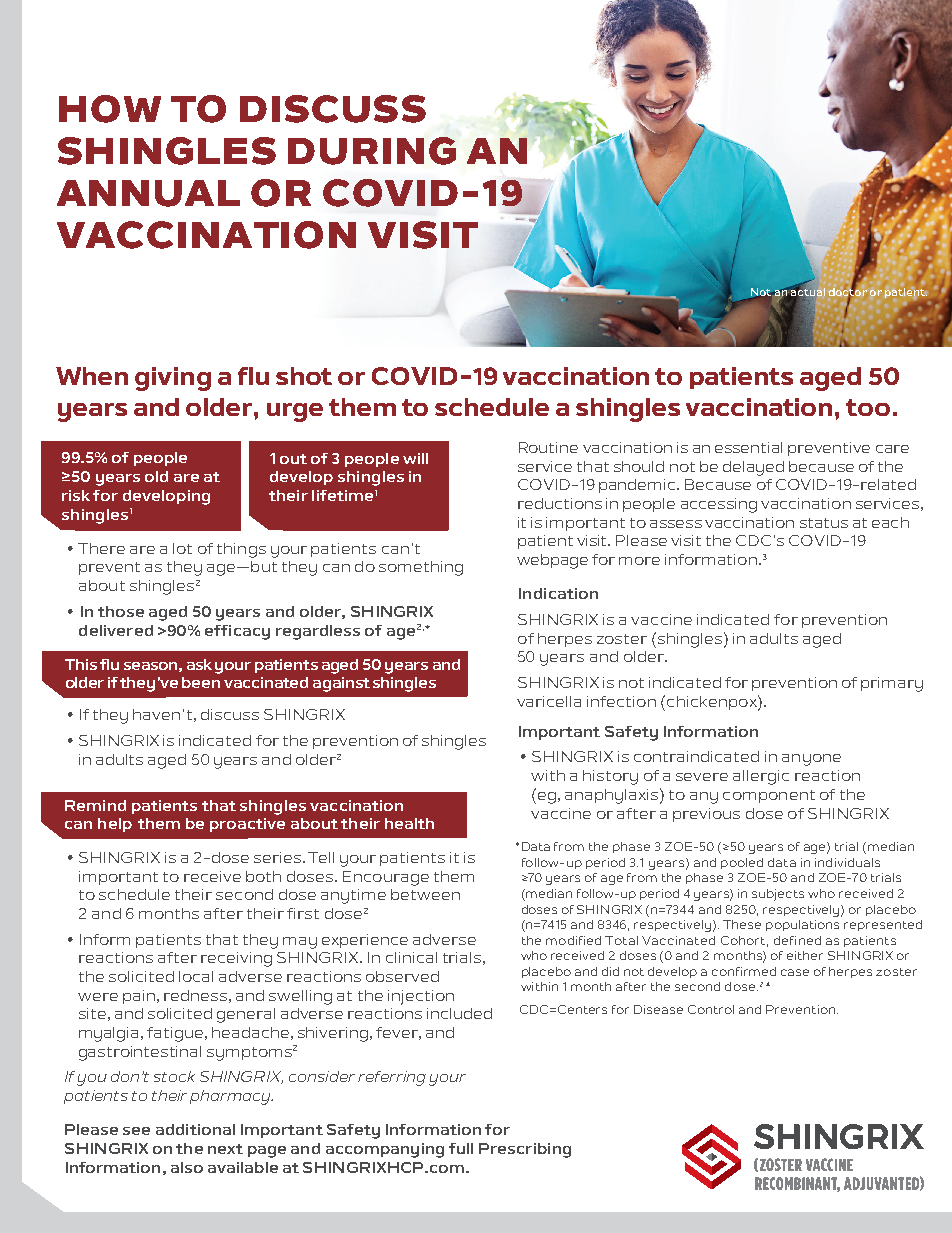 This document has height=1233, width=952. Describe the element at coordinates (848, 291) in the document. I see `doctor` at that location.
